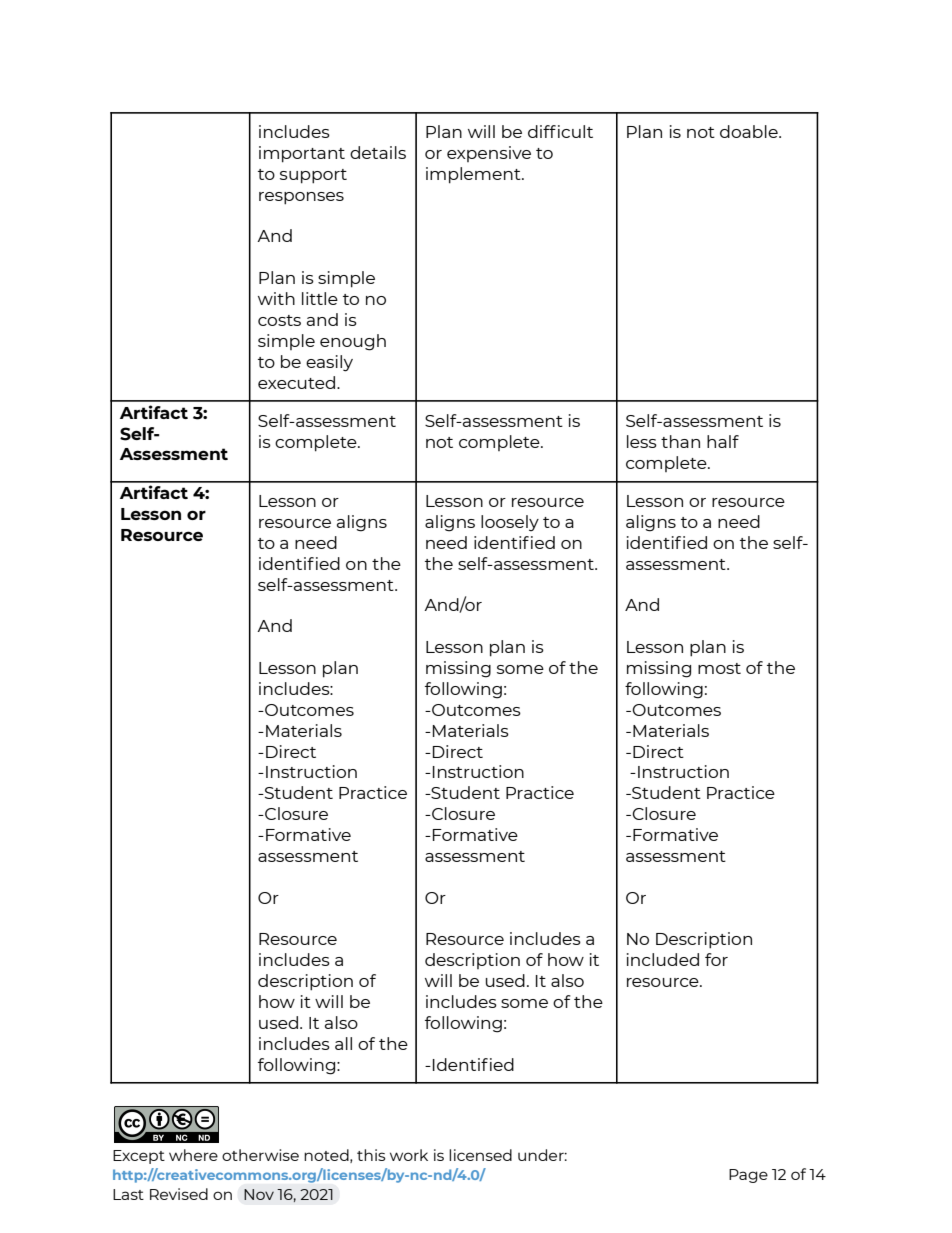  What do you see at coordinates (750, 131) in the page?
I see `doable` at bounding box center [750, 131].
